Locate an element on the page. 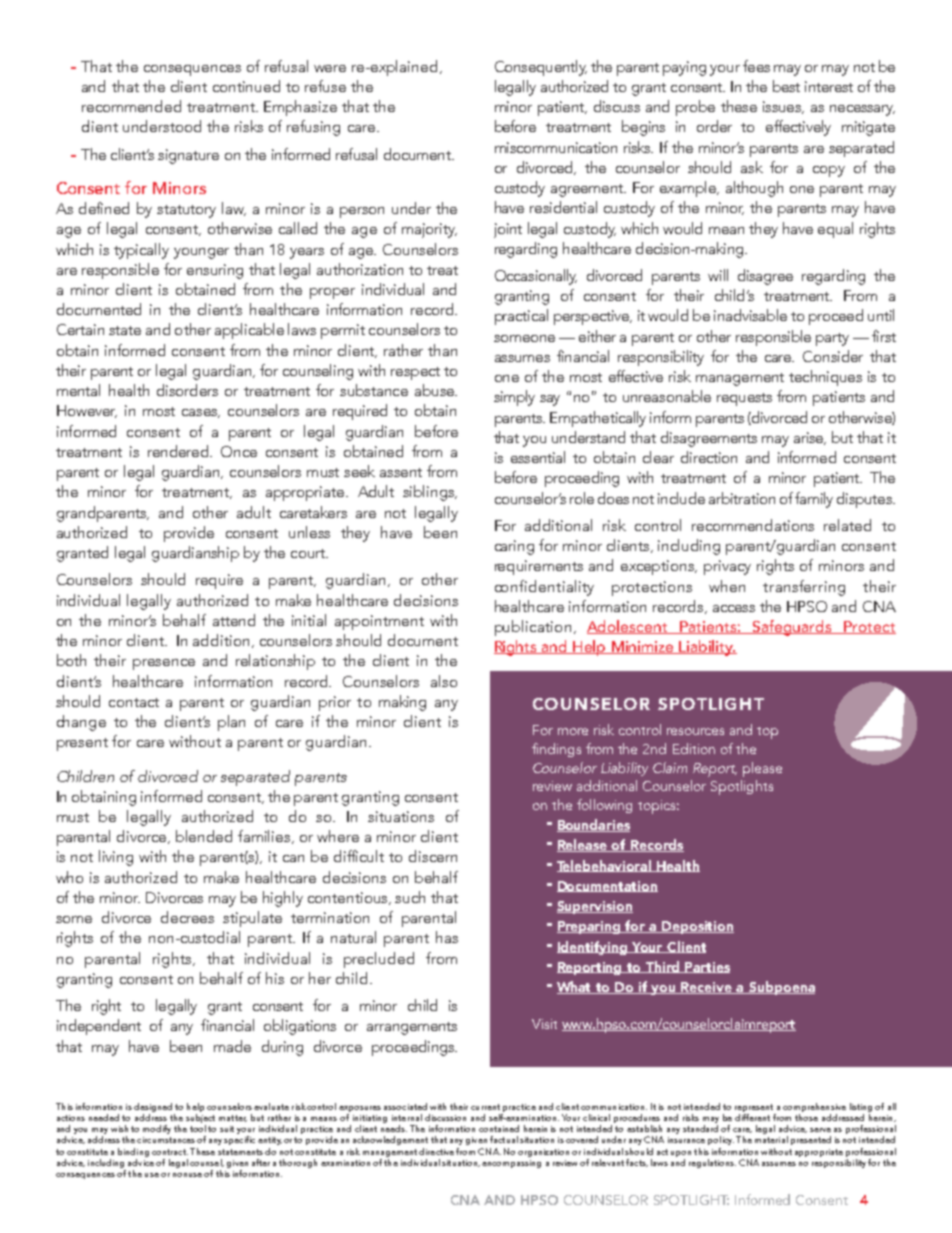 This page has width=952, height=1233. recommended is located at coordinates (131, 106).
